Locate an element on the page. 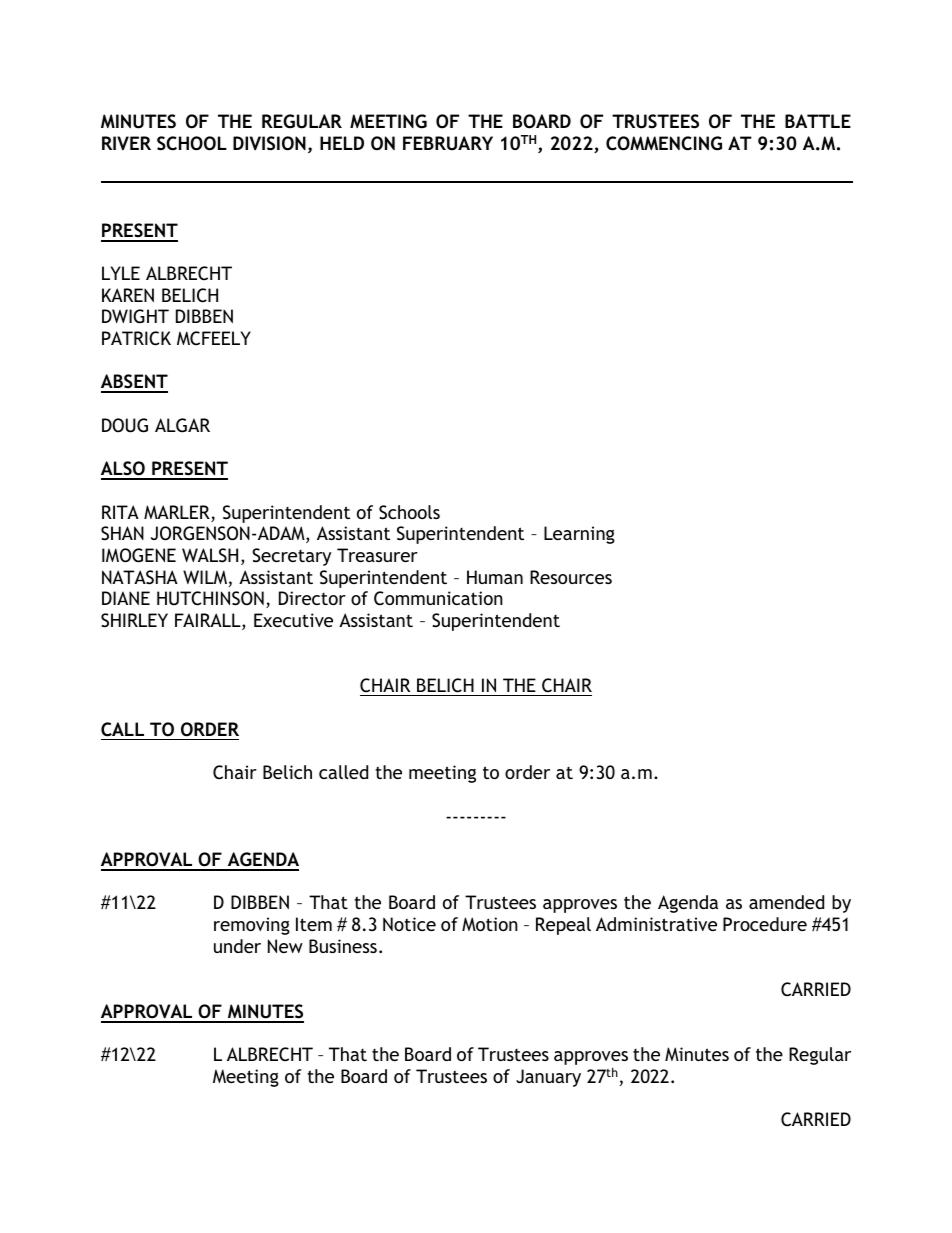 This document has width=952, height=1233. MCFEELY is located at coordinates (214, 338).
